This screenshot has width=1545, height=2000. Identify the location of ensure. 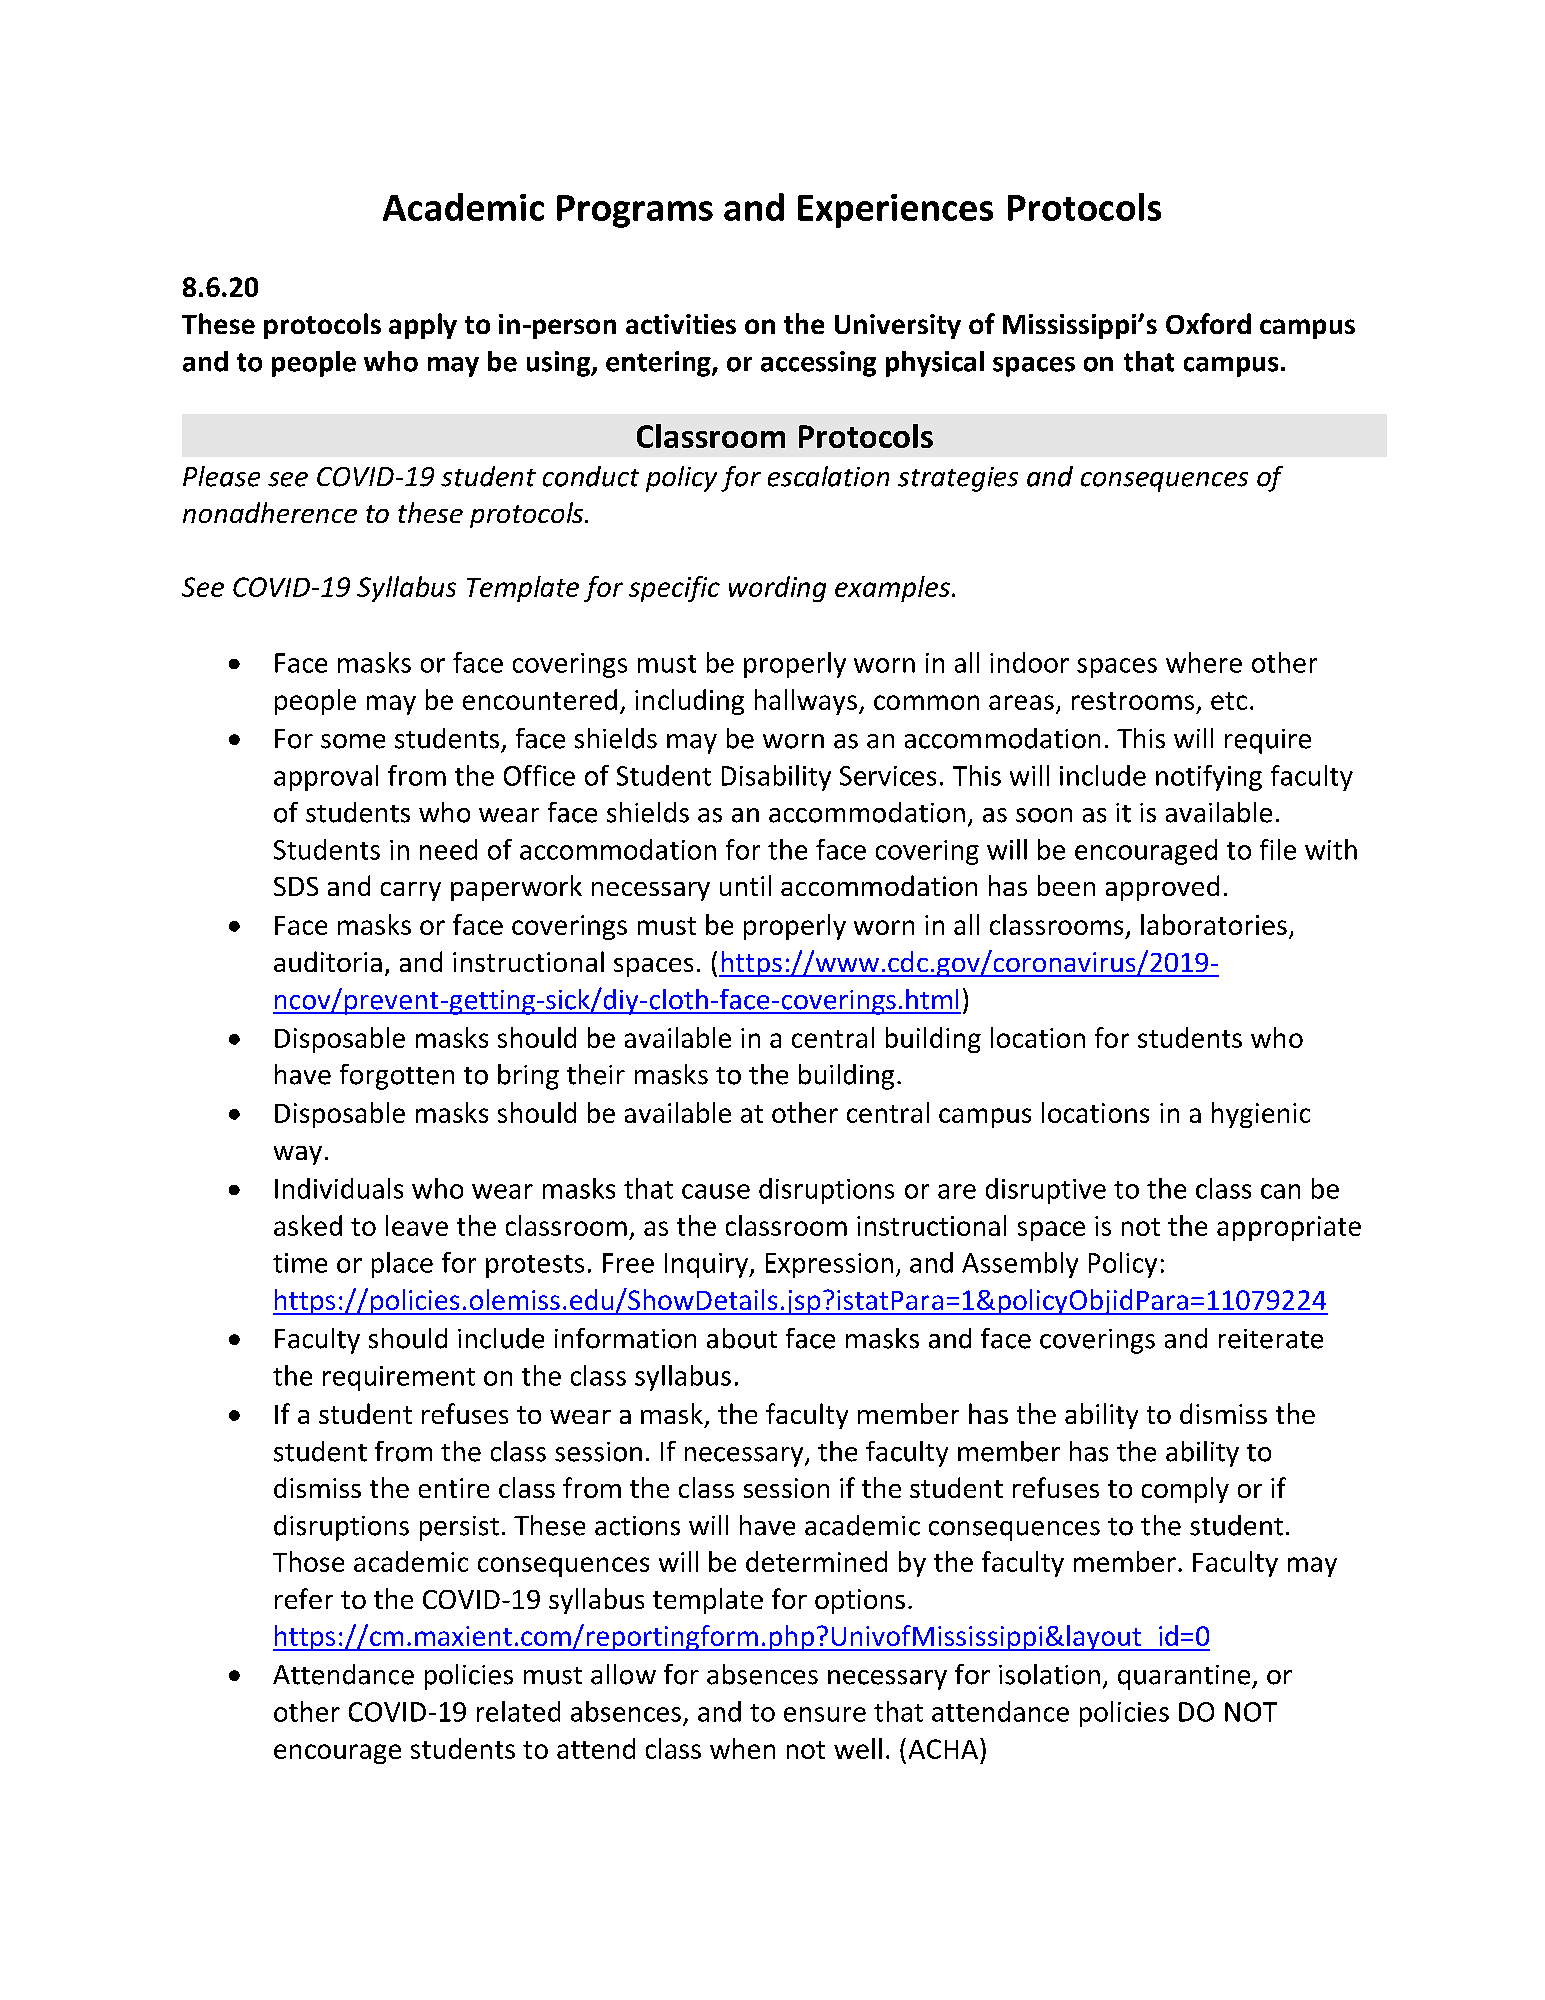
(825, 1714).
